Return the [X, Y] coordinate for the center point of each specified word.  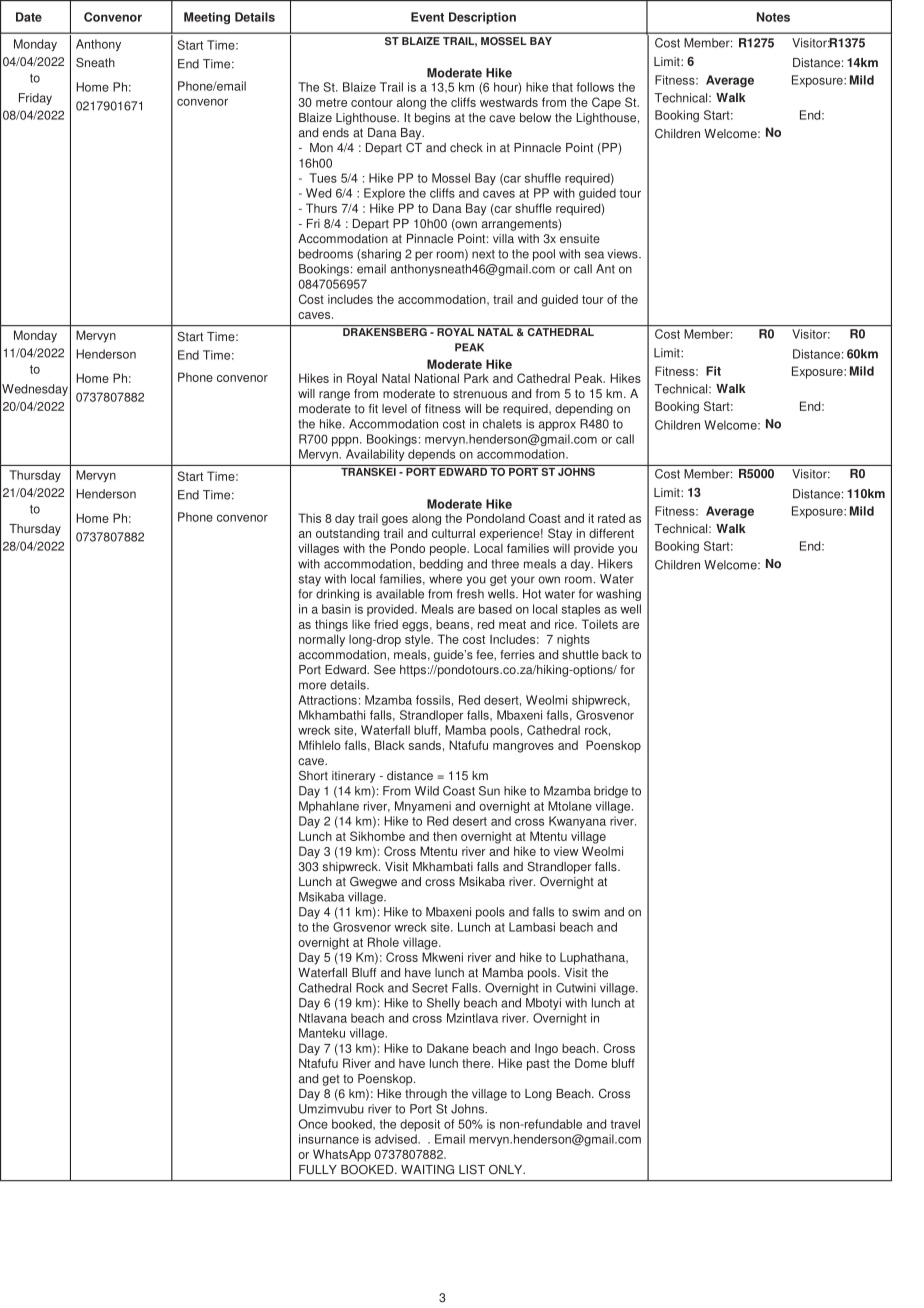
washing [618, 595]
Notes [773, 17]
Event [427, 17]
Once [313, 1124]
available [400, 594]
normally [322, 640]
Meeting [207, 18]
